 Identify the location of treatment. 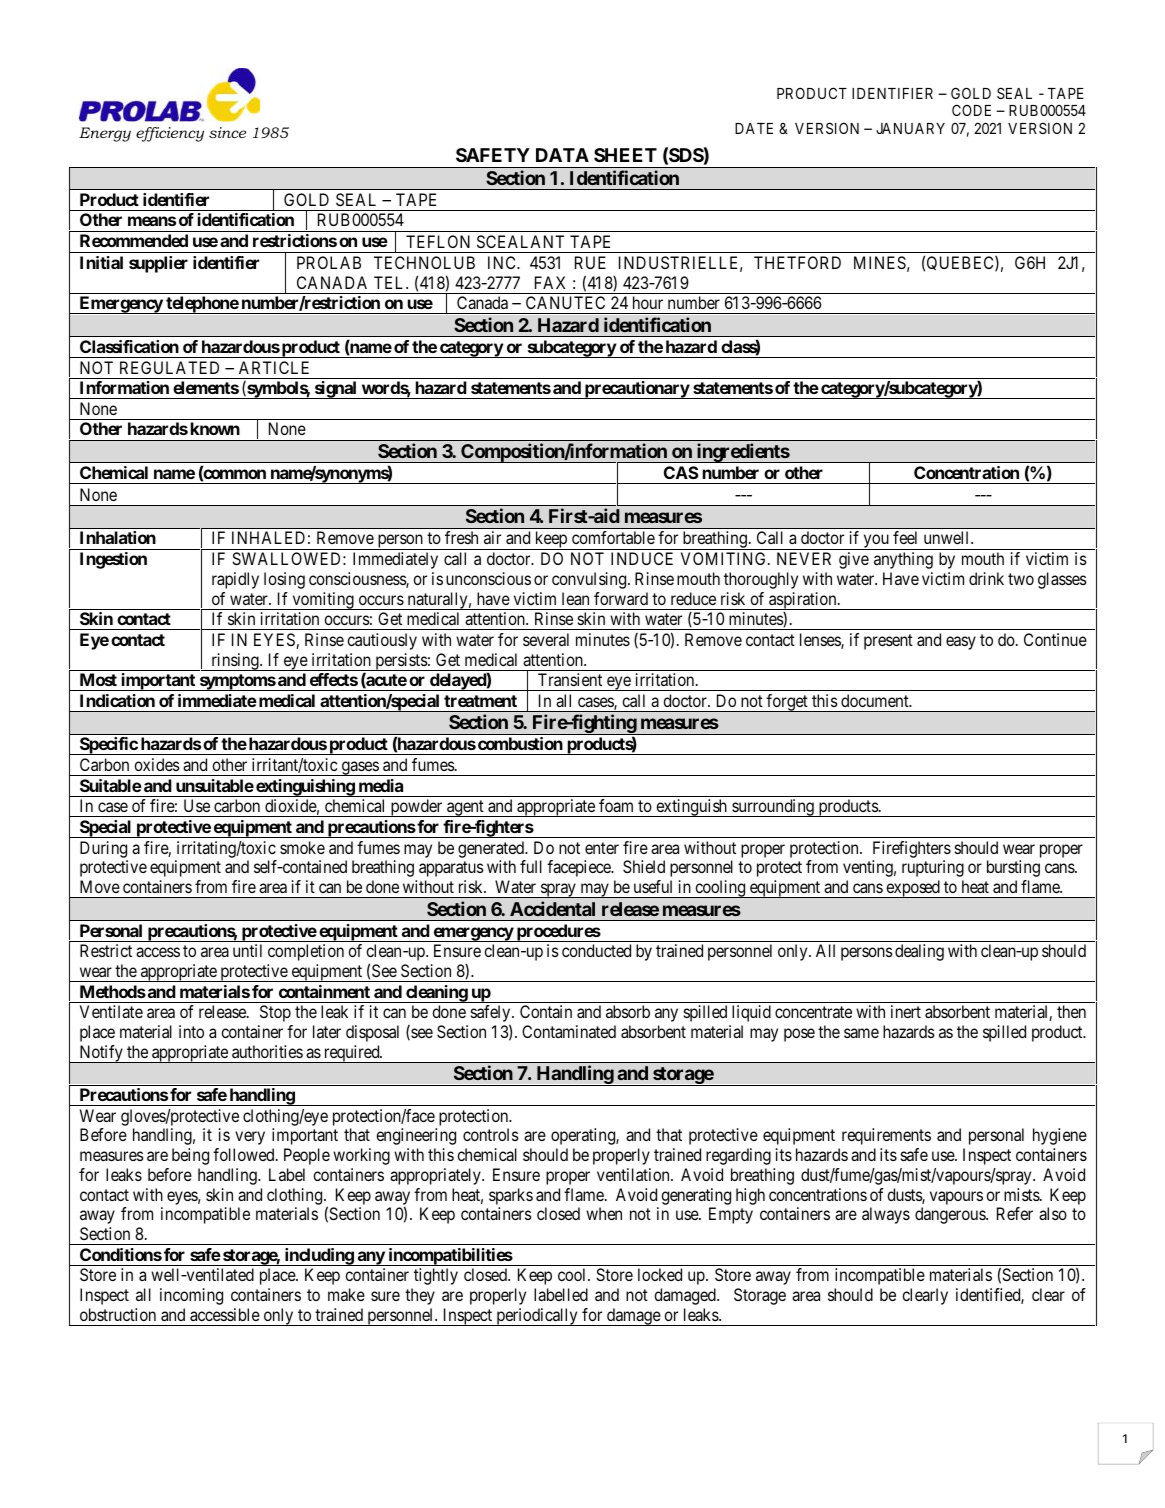
(480, 701).
